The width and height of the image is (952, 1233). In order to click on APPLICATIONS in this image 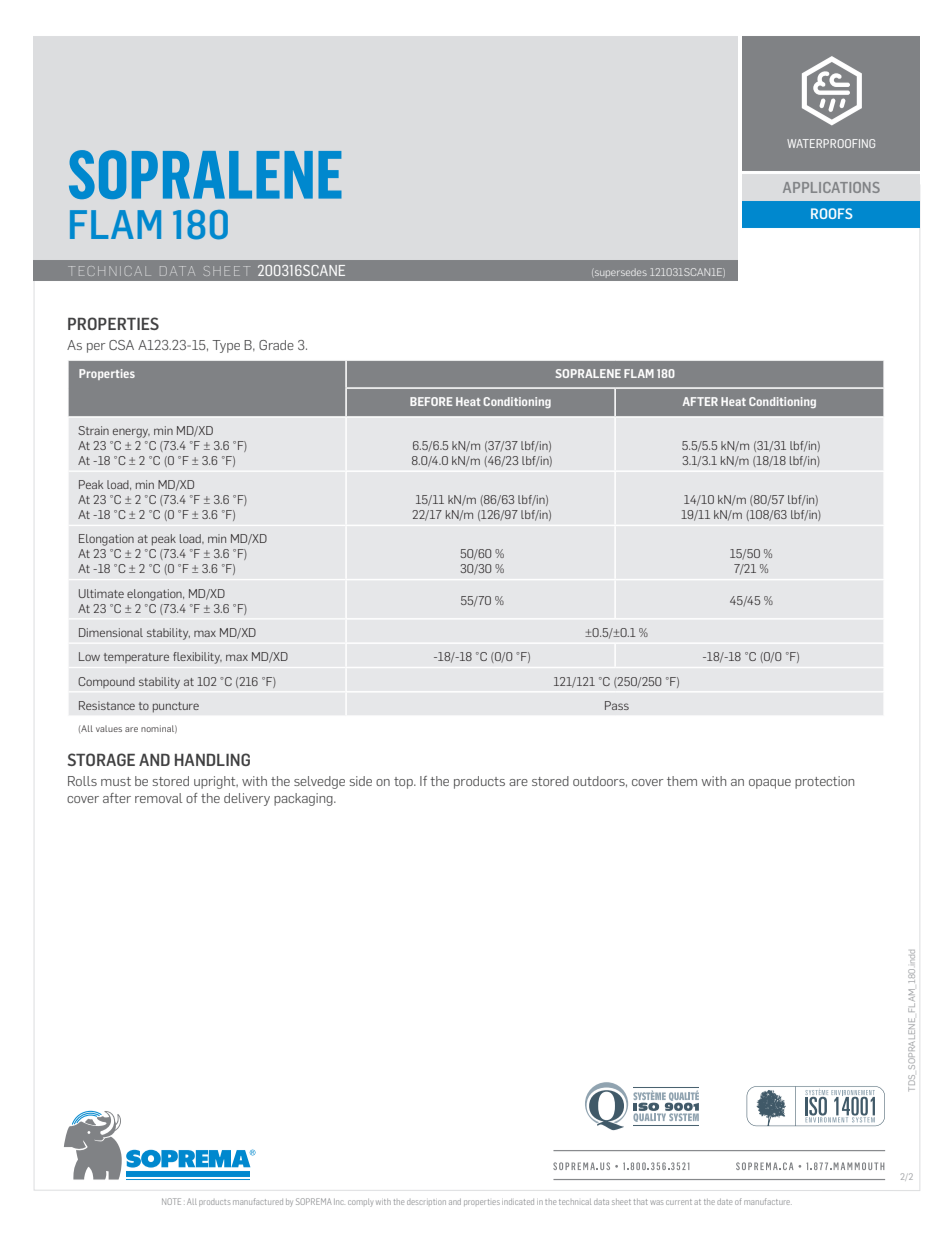, I will do `click(831, 187)`.
